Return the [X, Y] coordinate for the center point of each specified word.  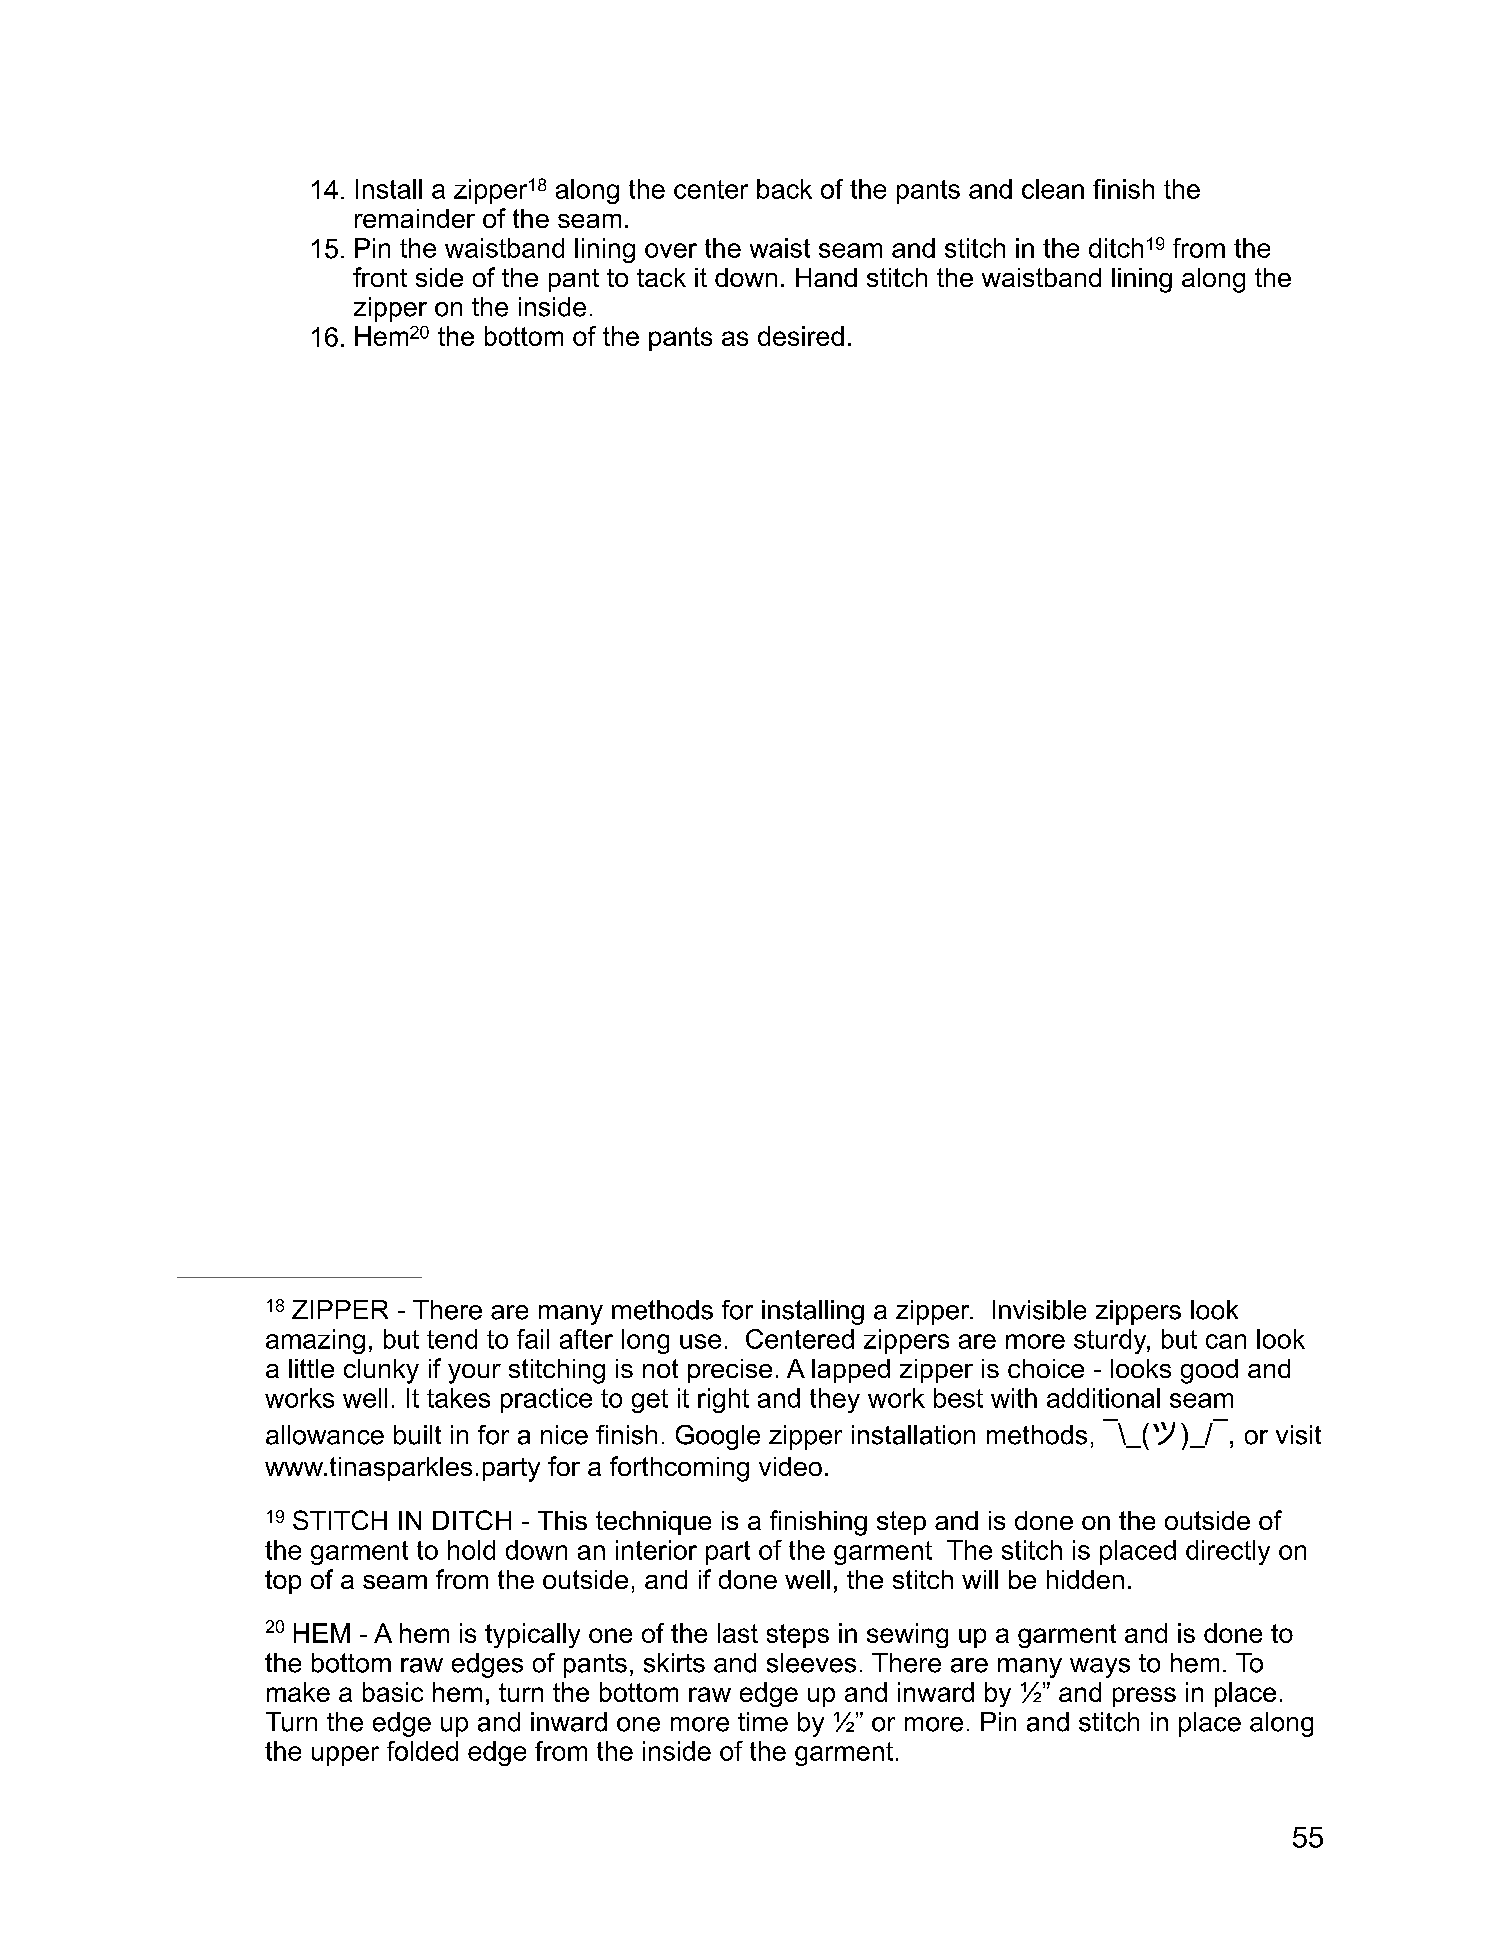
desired [801, 336]
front [380, 277]
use [700, 1341]
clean [1053, 189]
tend [452, 1339]
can [1226, 1341]
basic [393, 1692]
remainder [415, 218]
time [763, 1722]
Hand [826, 277]
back [784, 189]
